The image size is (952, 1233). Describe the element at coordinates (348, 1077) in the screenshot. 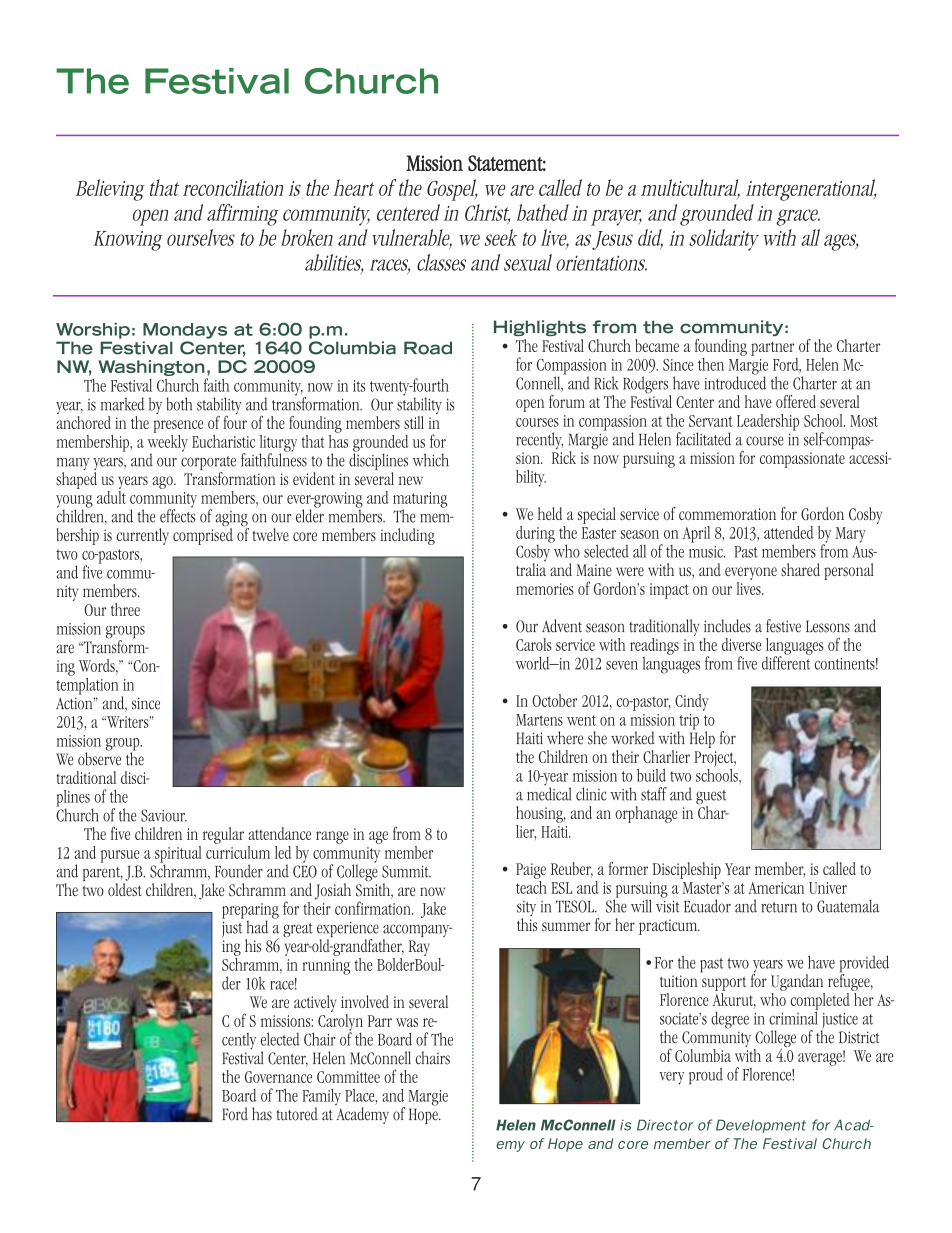

I see `Committee` at that location.
